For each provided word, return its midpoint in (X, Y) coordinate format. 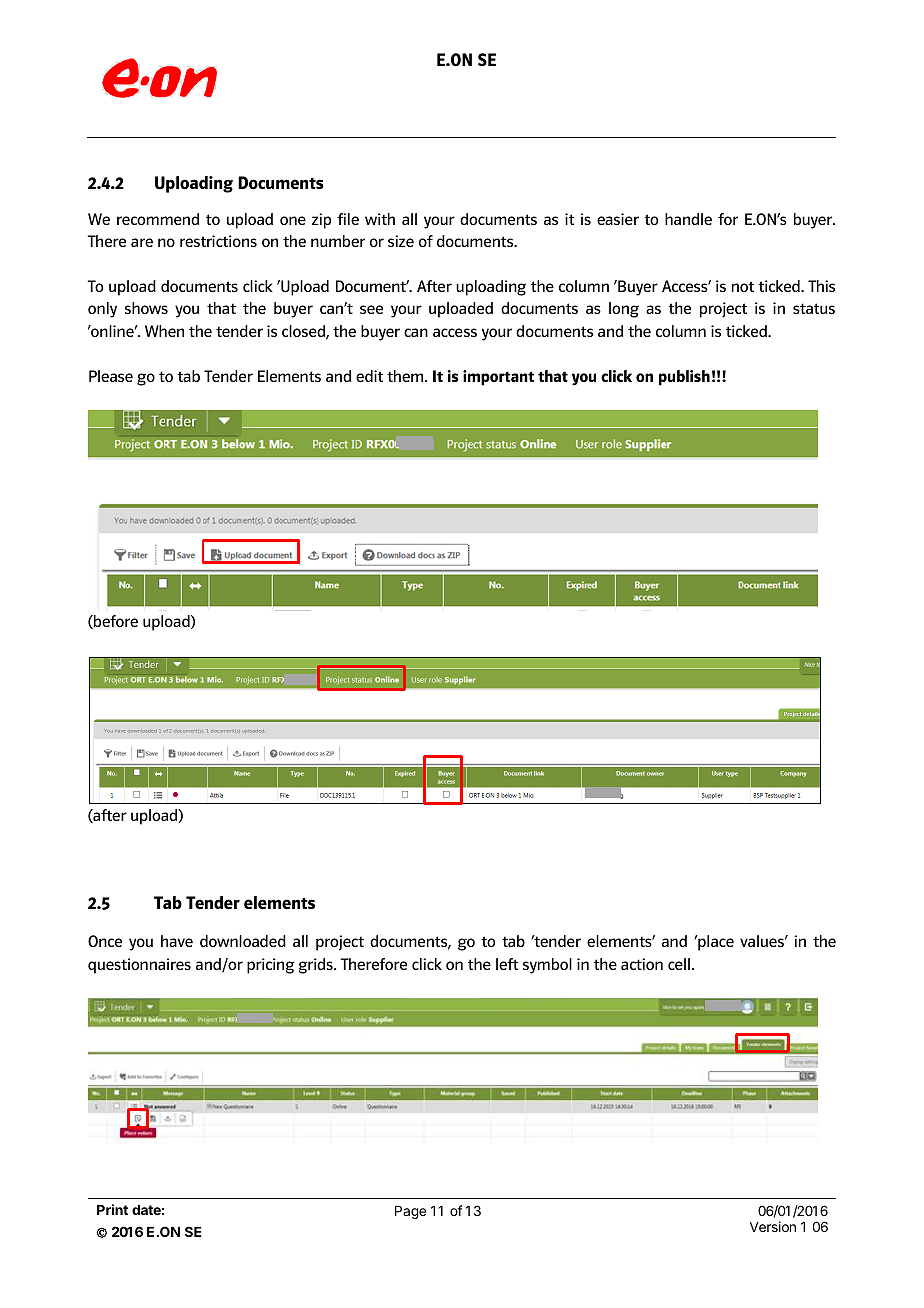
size (401, 241)
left (507, 964)
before (115, 622)
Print (112, 1209)
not (743, 286)
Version (773, 1226)
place (715, 943)
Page (410, 1212)
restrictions (218, 241)
